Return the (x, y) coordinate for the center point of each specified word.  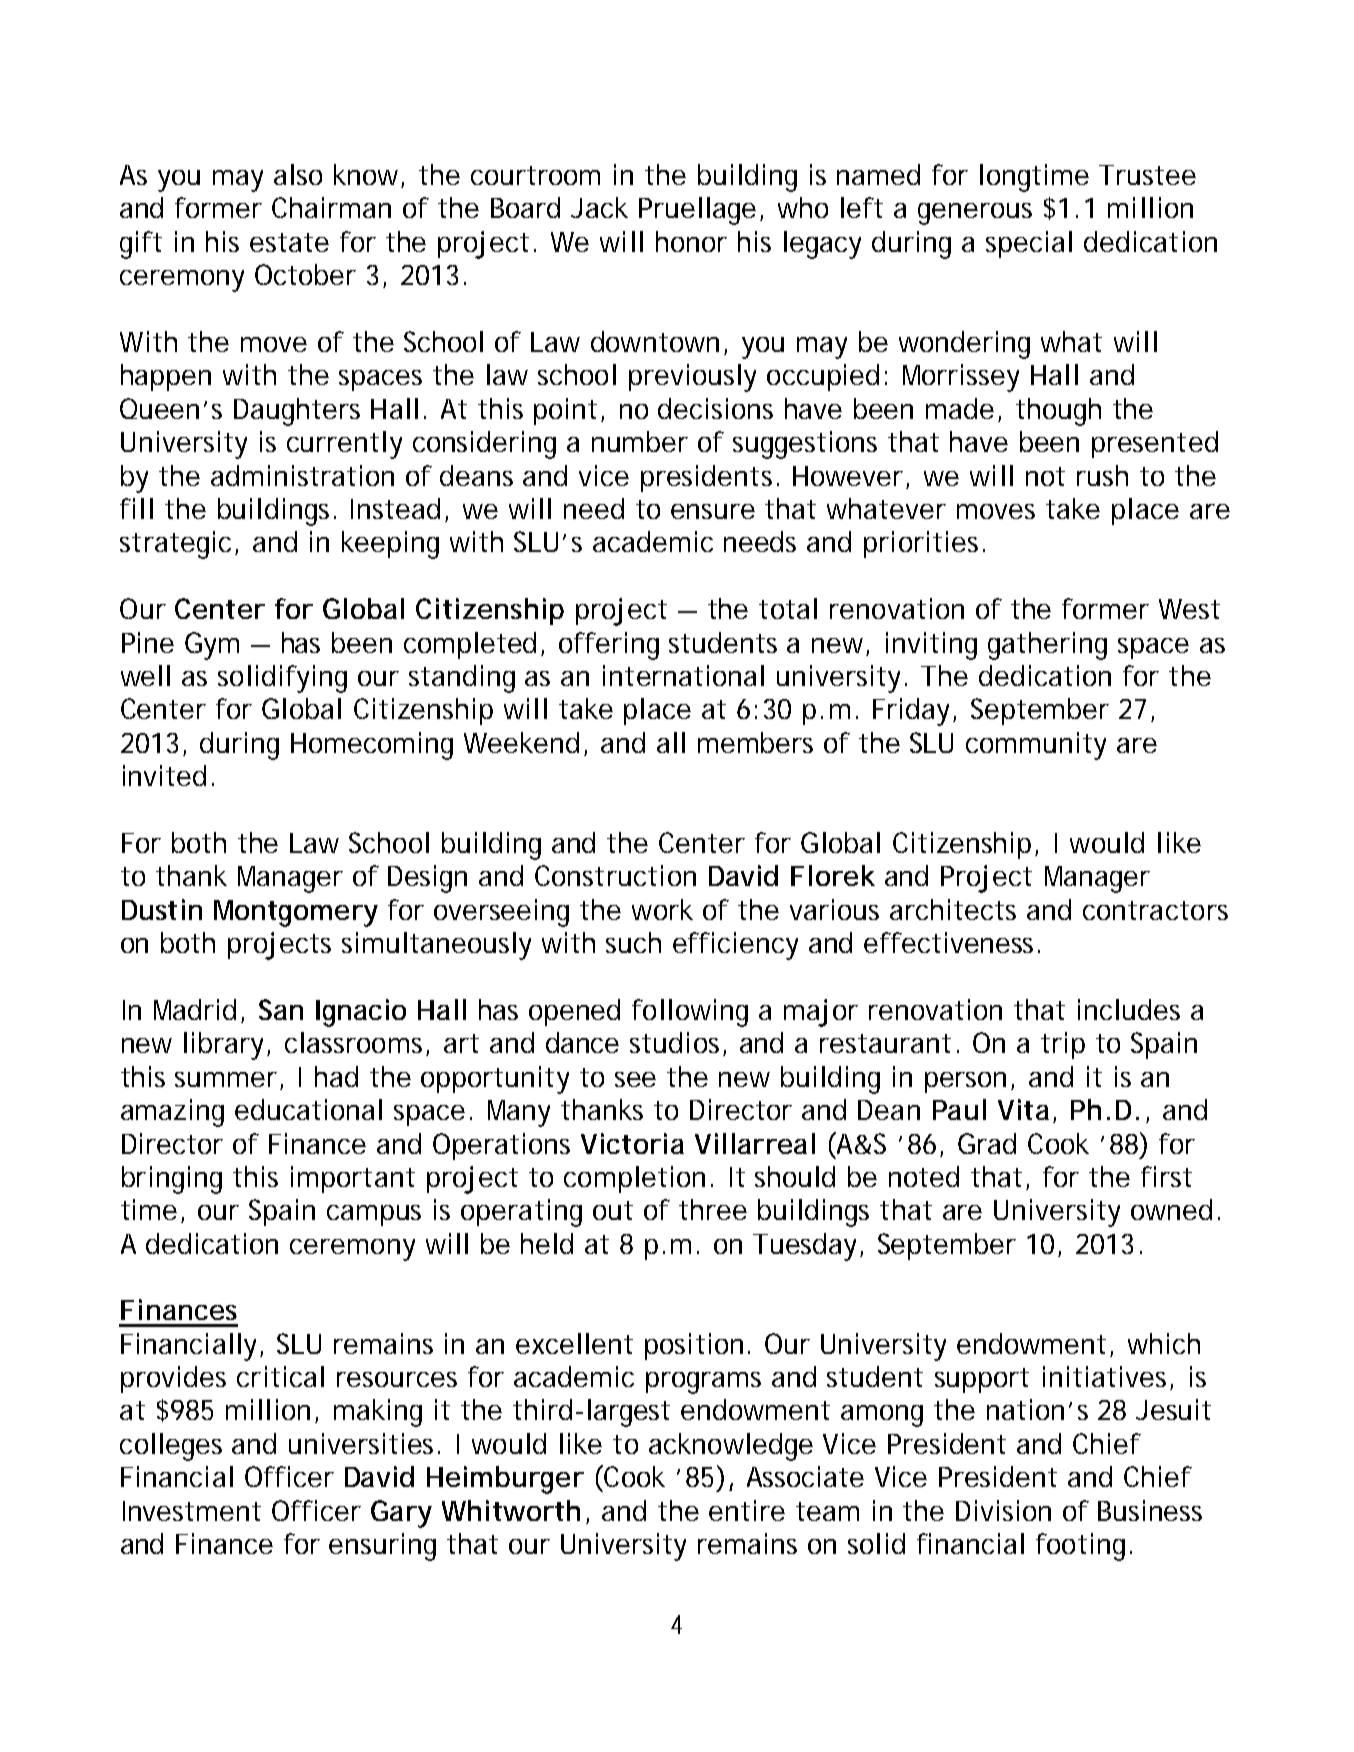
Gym (212, 646)
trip (1063, 1045)
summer (226, 1079)
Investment (192, 1511)
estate (289, 242)
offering (609, 646)
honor (691, 241)
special (1029, 244)
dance (582, 1042)
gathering (1047, 646)
